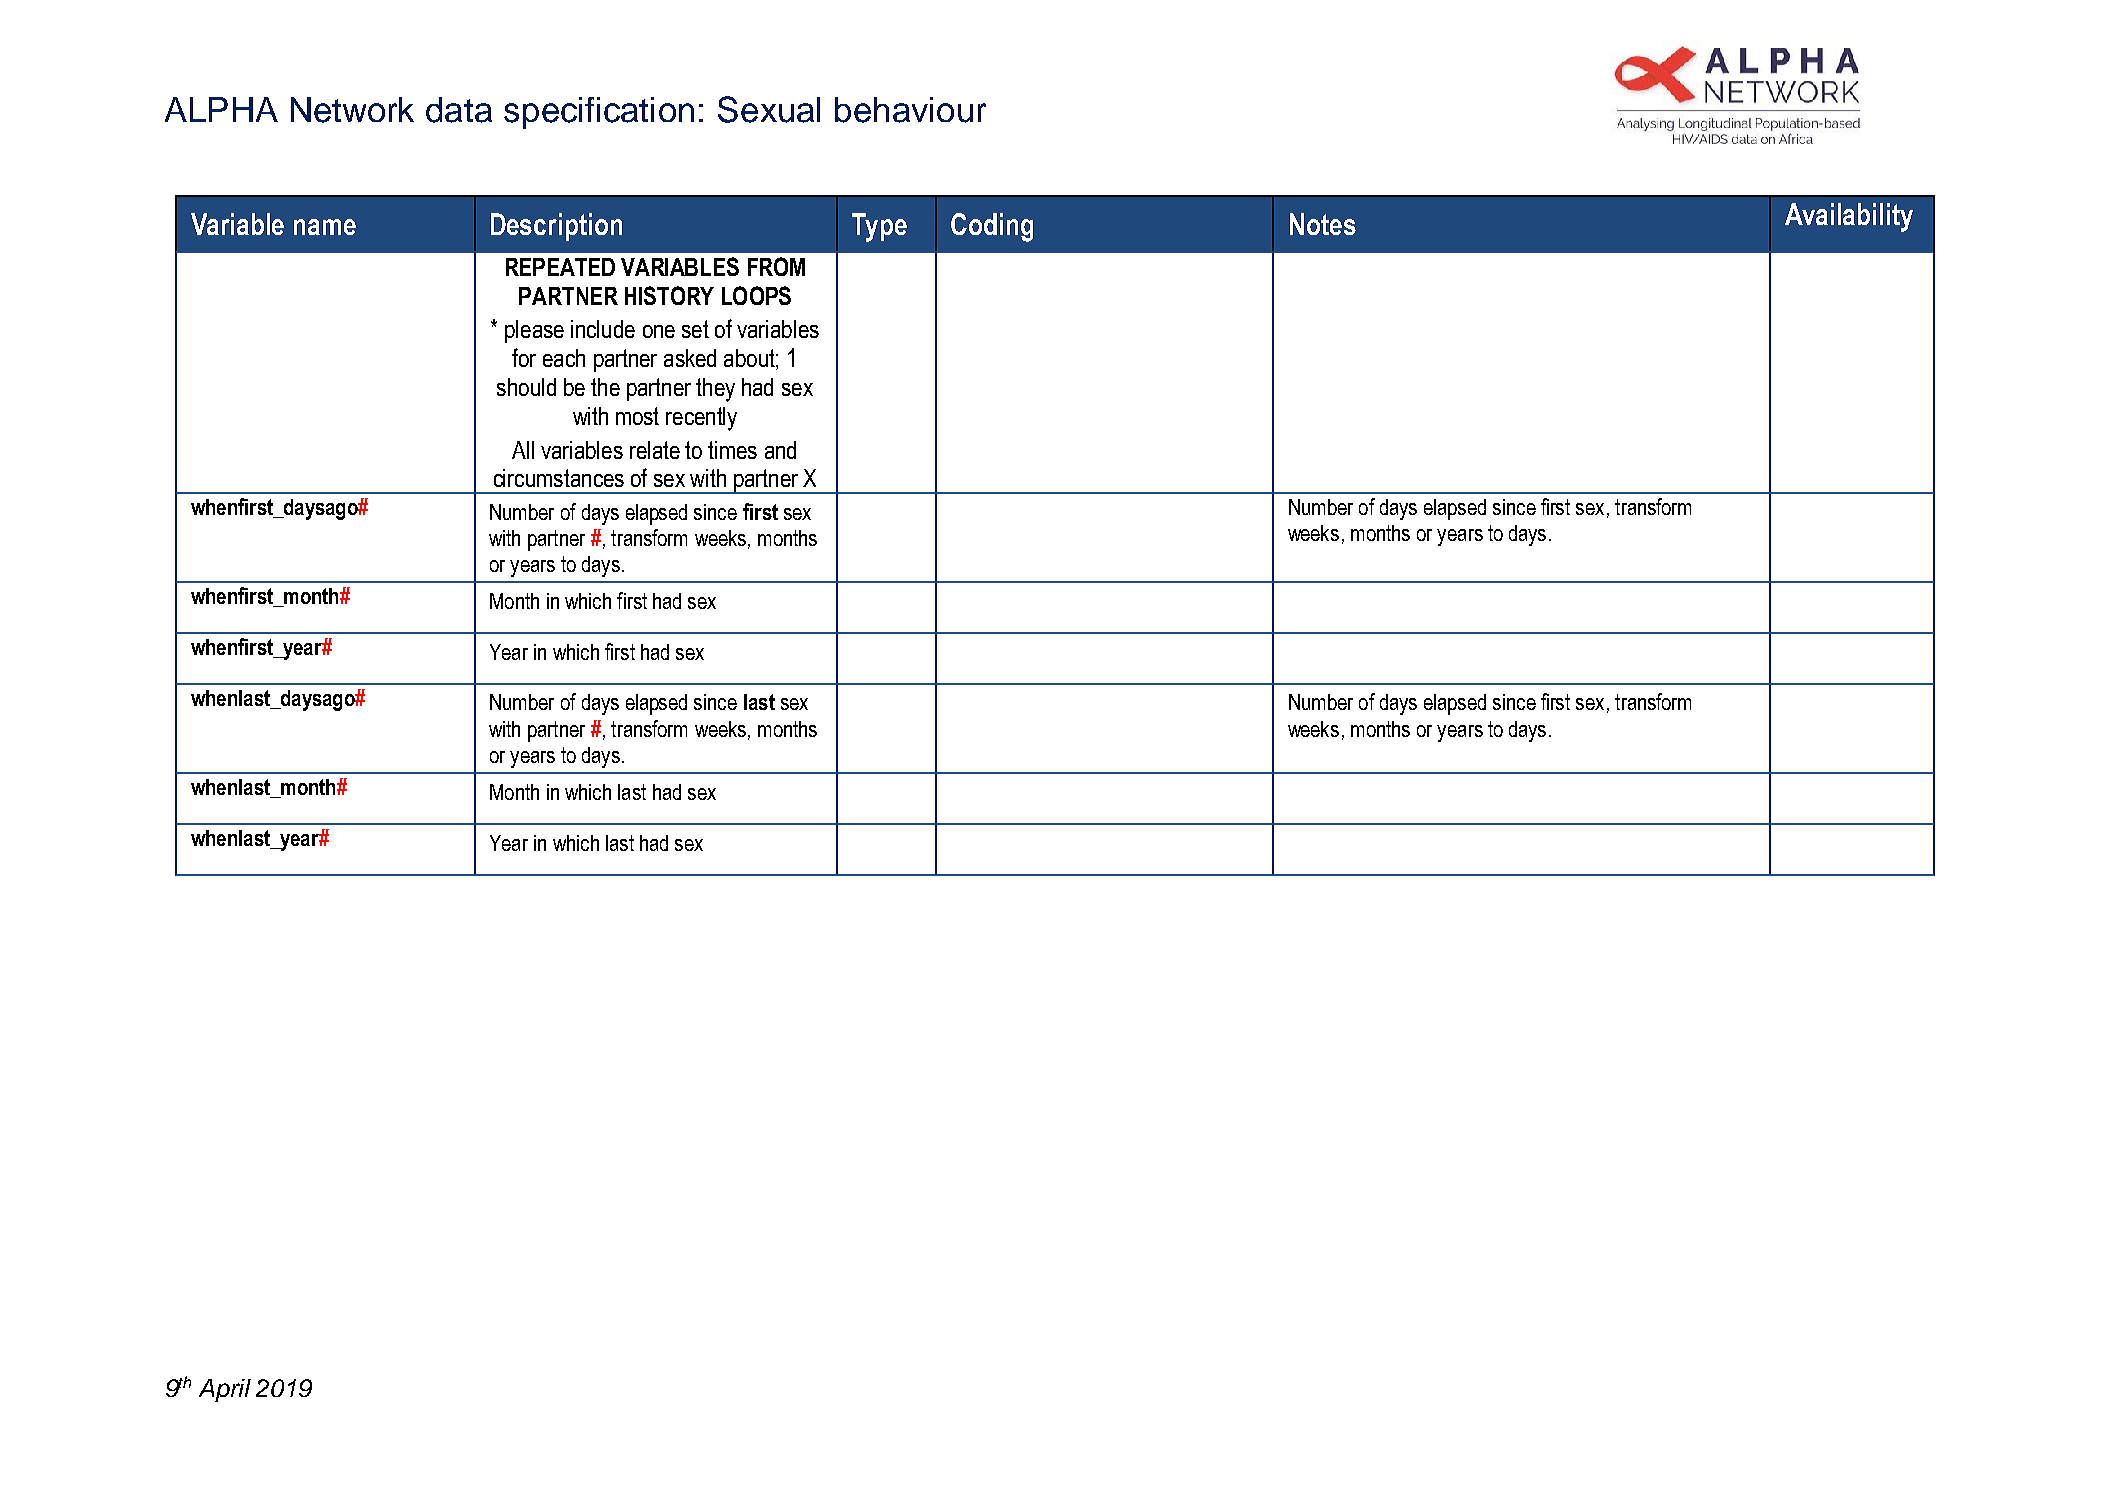 This page has height=1490, width=2108. Describe the element at coordinates (780, 450) in the page. I see `and` at that location.
